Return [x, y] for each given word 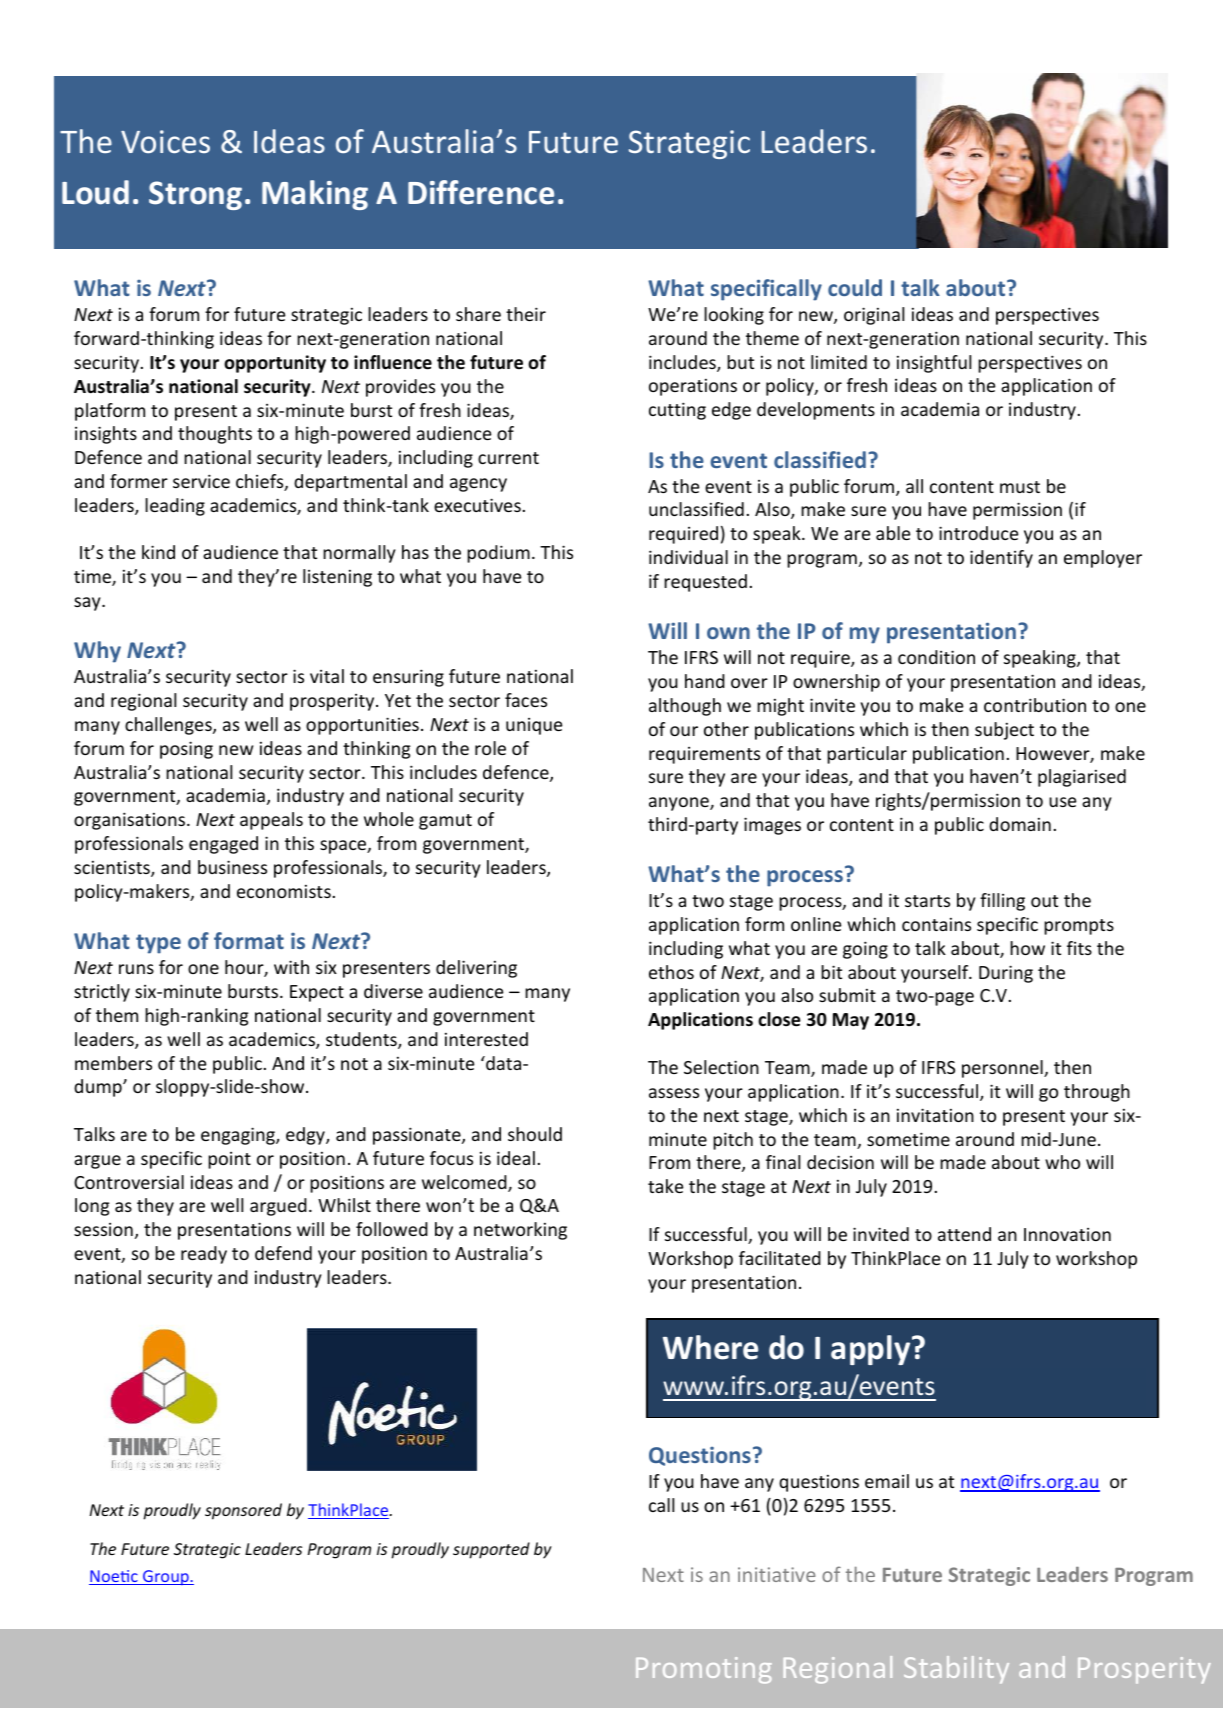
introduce [978, 533]
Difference [481, 192]
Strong [195, 195]
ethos [671, 972]
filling [1002, 902]
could [855, 287]
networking [520, 1231]
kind [158, 552]
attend [964, 1234]
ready [204, 1255]
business [232, 867]
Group [166, 1577]
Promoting [704, 1670]
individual [688, 557]
